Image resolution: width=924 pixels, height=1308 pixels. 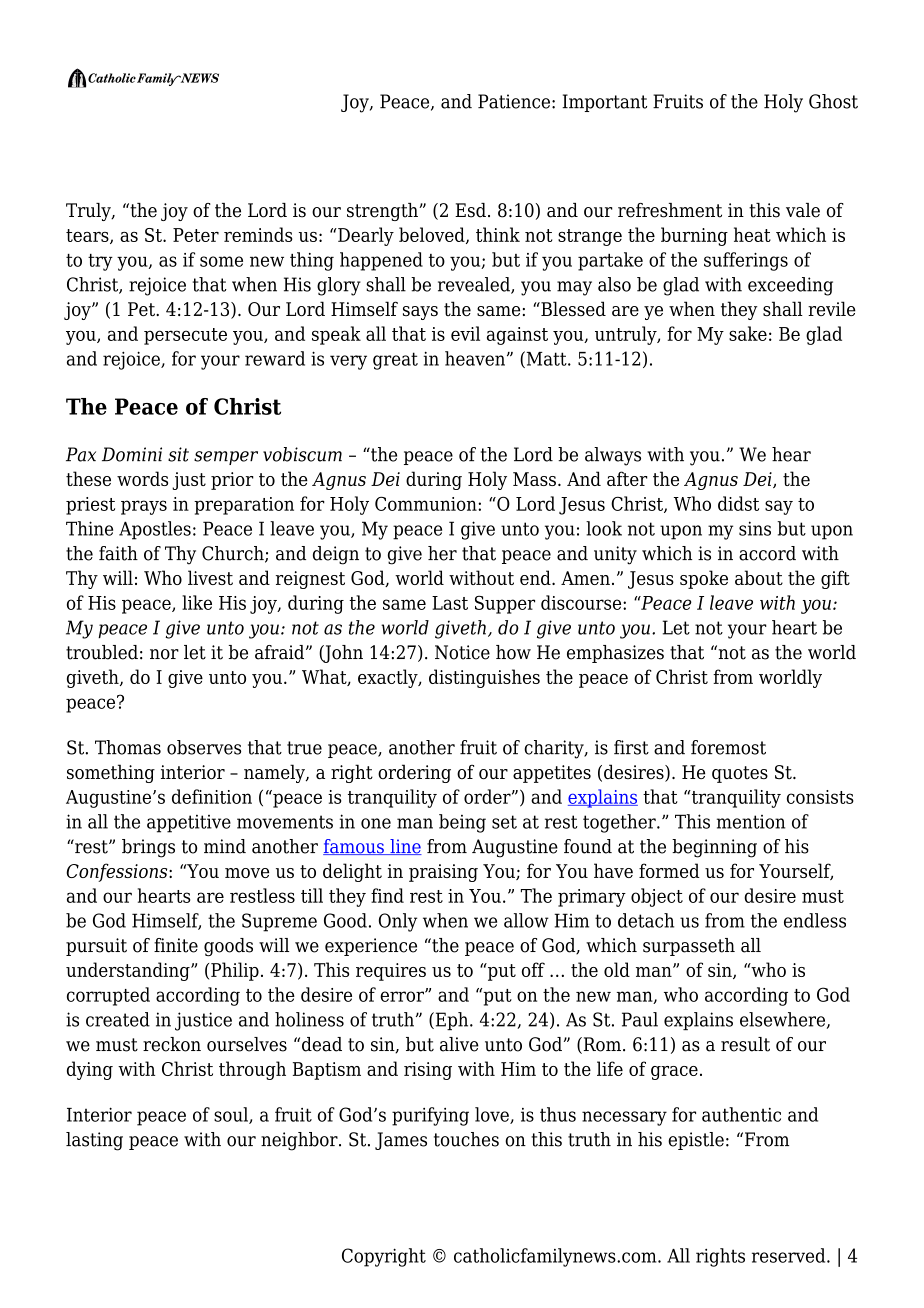 I want to click on authentic, so click(x=741, y=1114).
